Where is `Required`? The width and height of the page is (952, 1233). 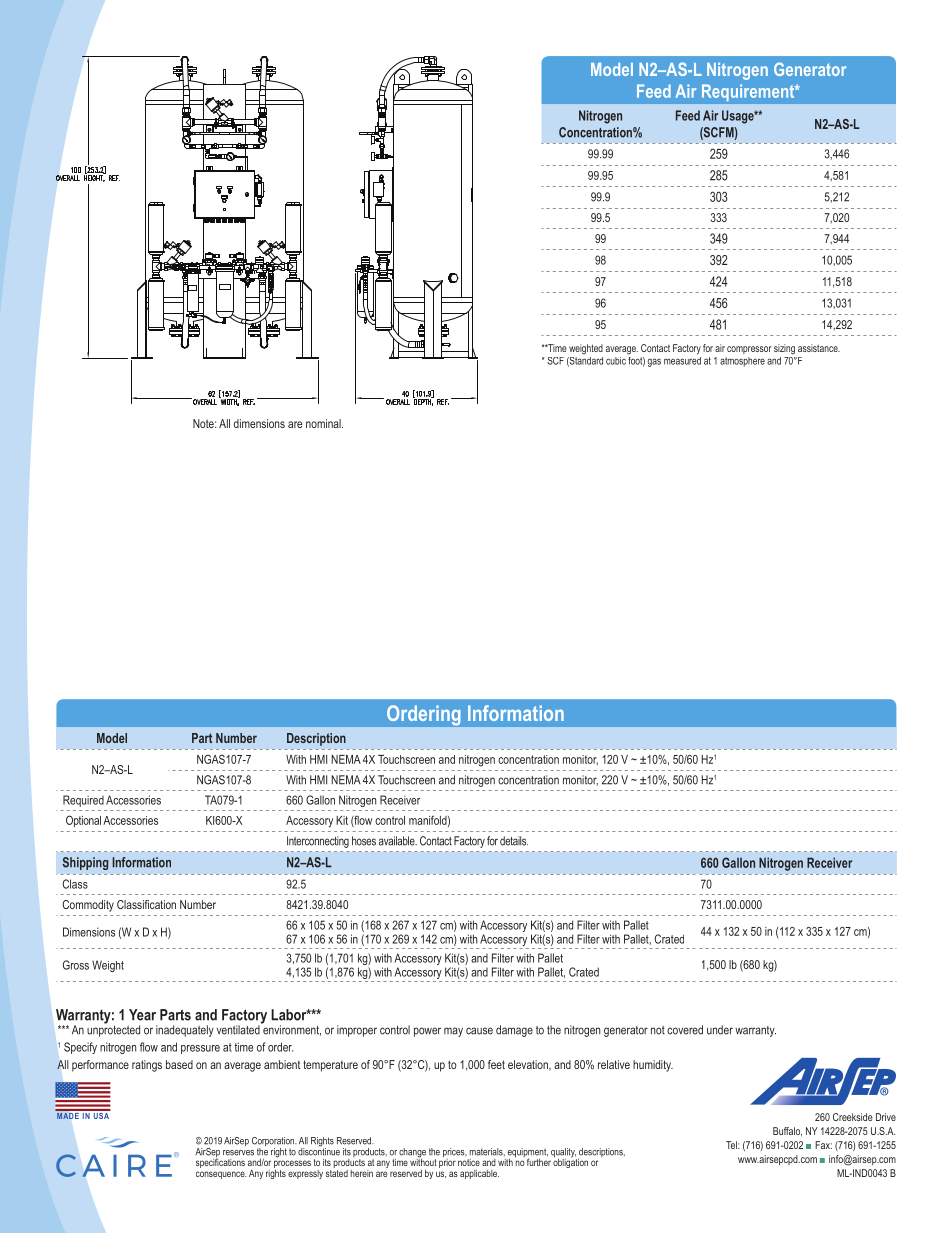 Required is located at coordinates (83, 801).
